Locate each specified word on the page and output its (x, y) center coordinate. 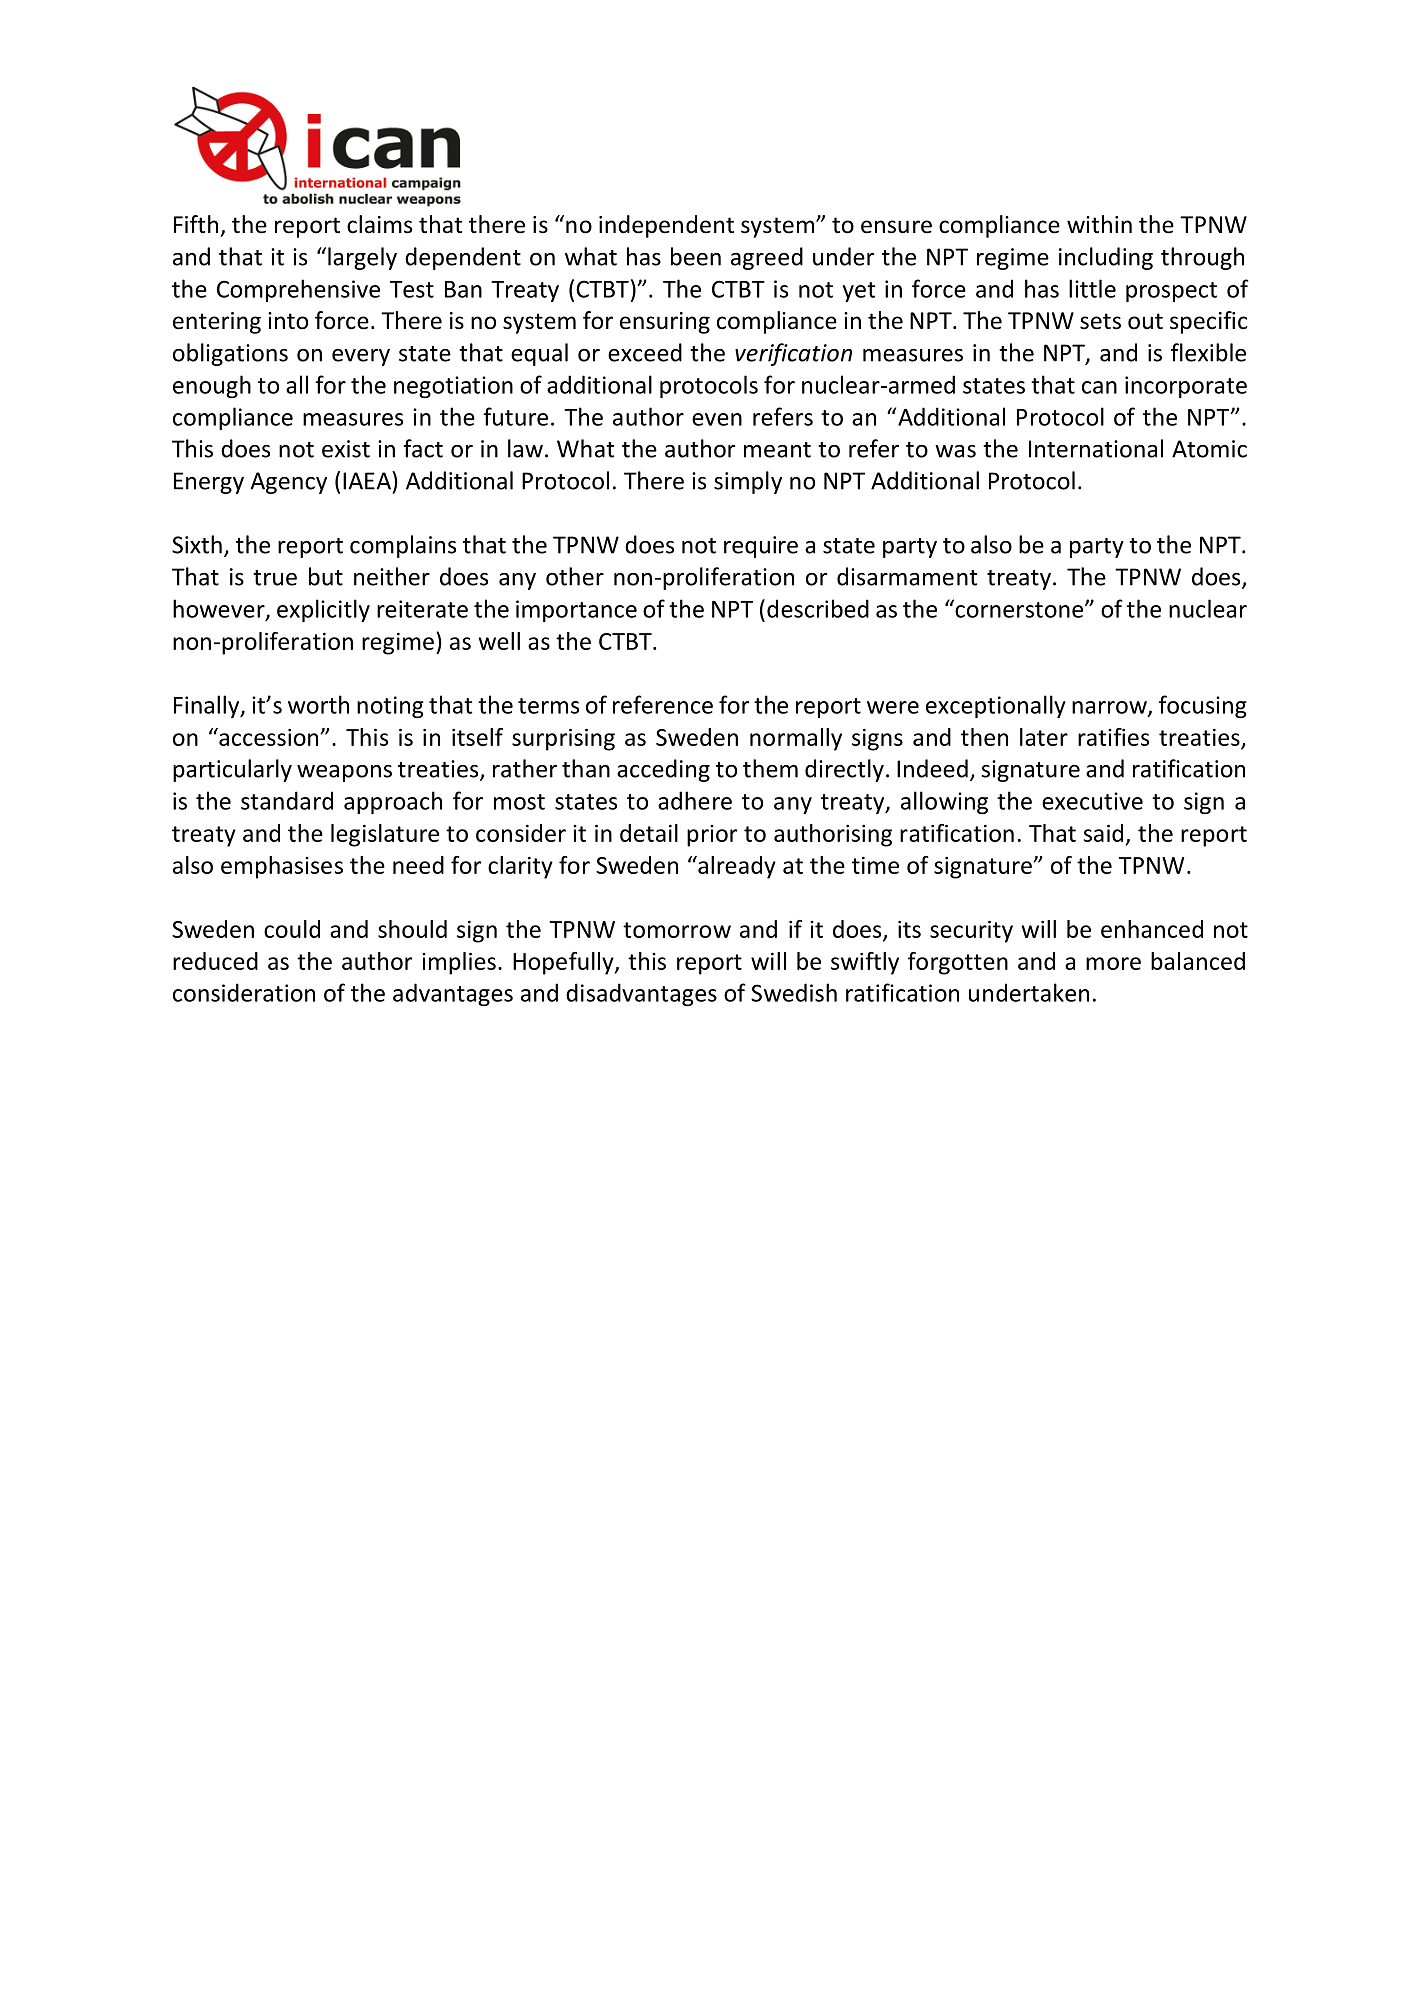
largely (362, 258)
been (696, 256)
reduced (215, 961)
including (1106, 258)
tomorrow (677, 930)
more (1113, 963)
